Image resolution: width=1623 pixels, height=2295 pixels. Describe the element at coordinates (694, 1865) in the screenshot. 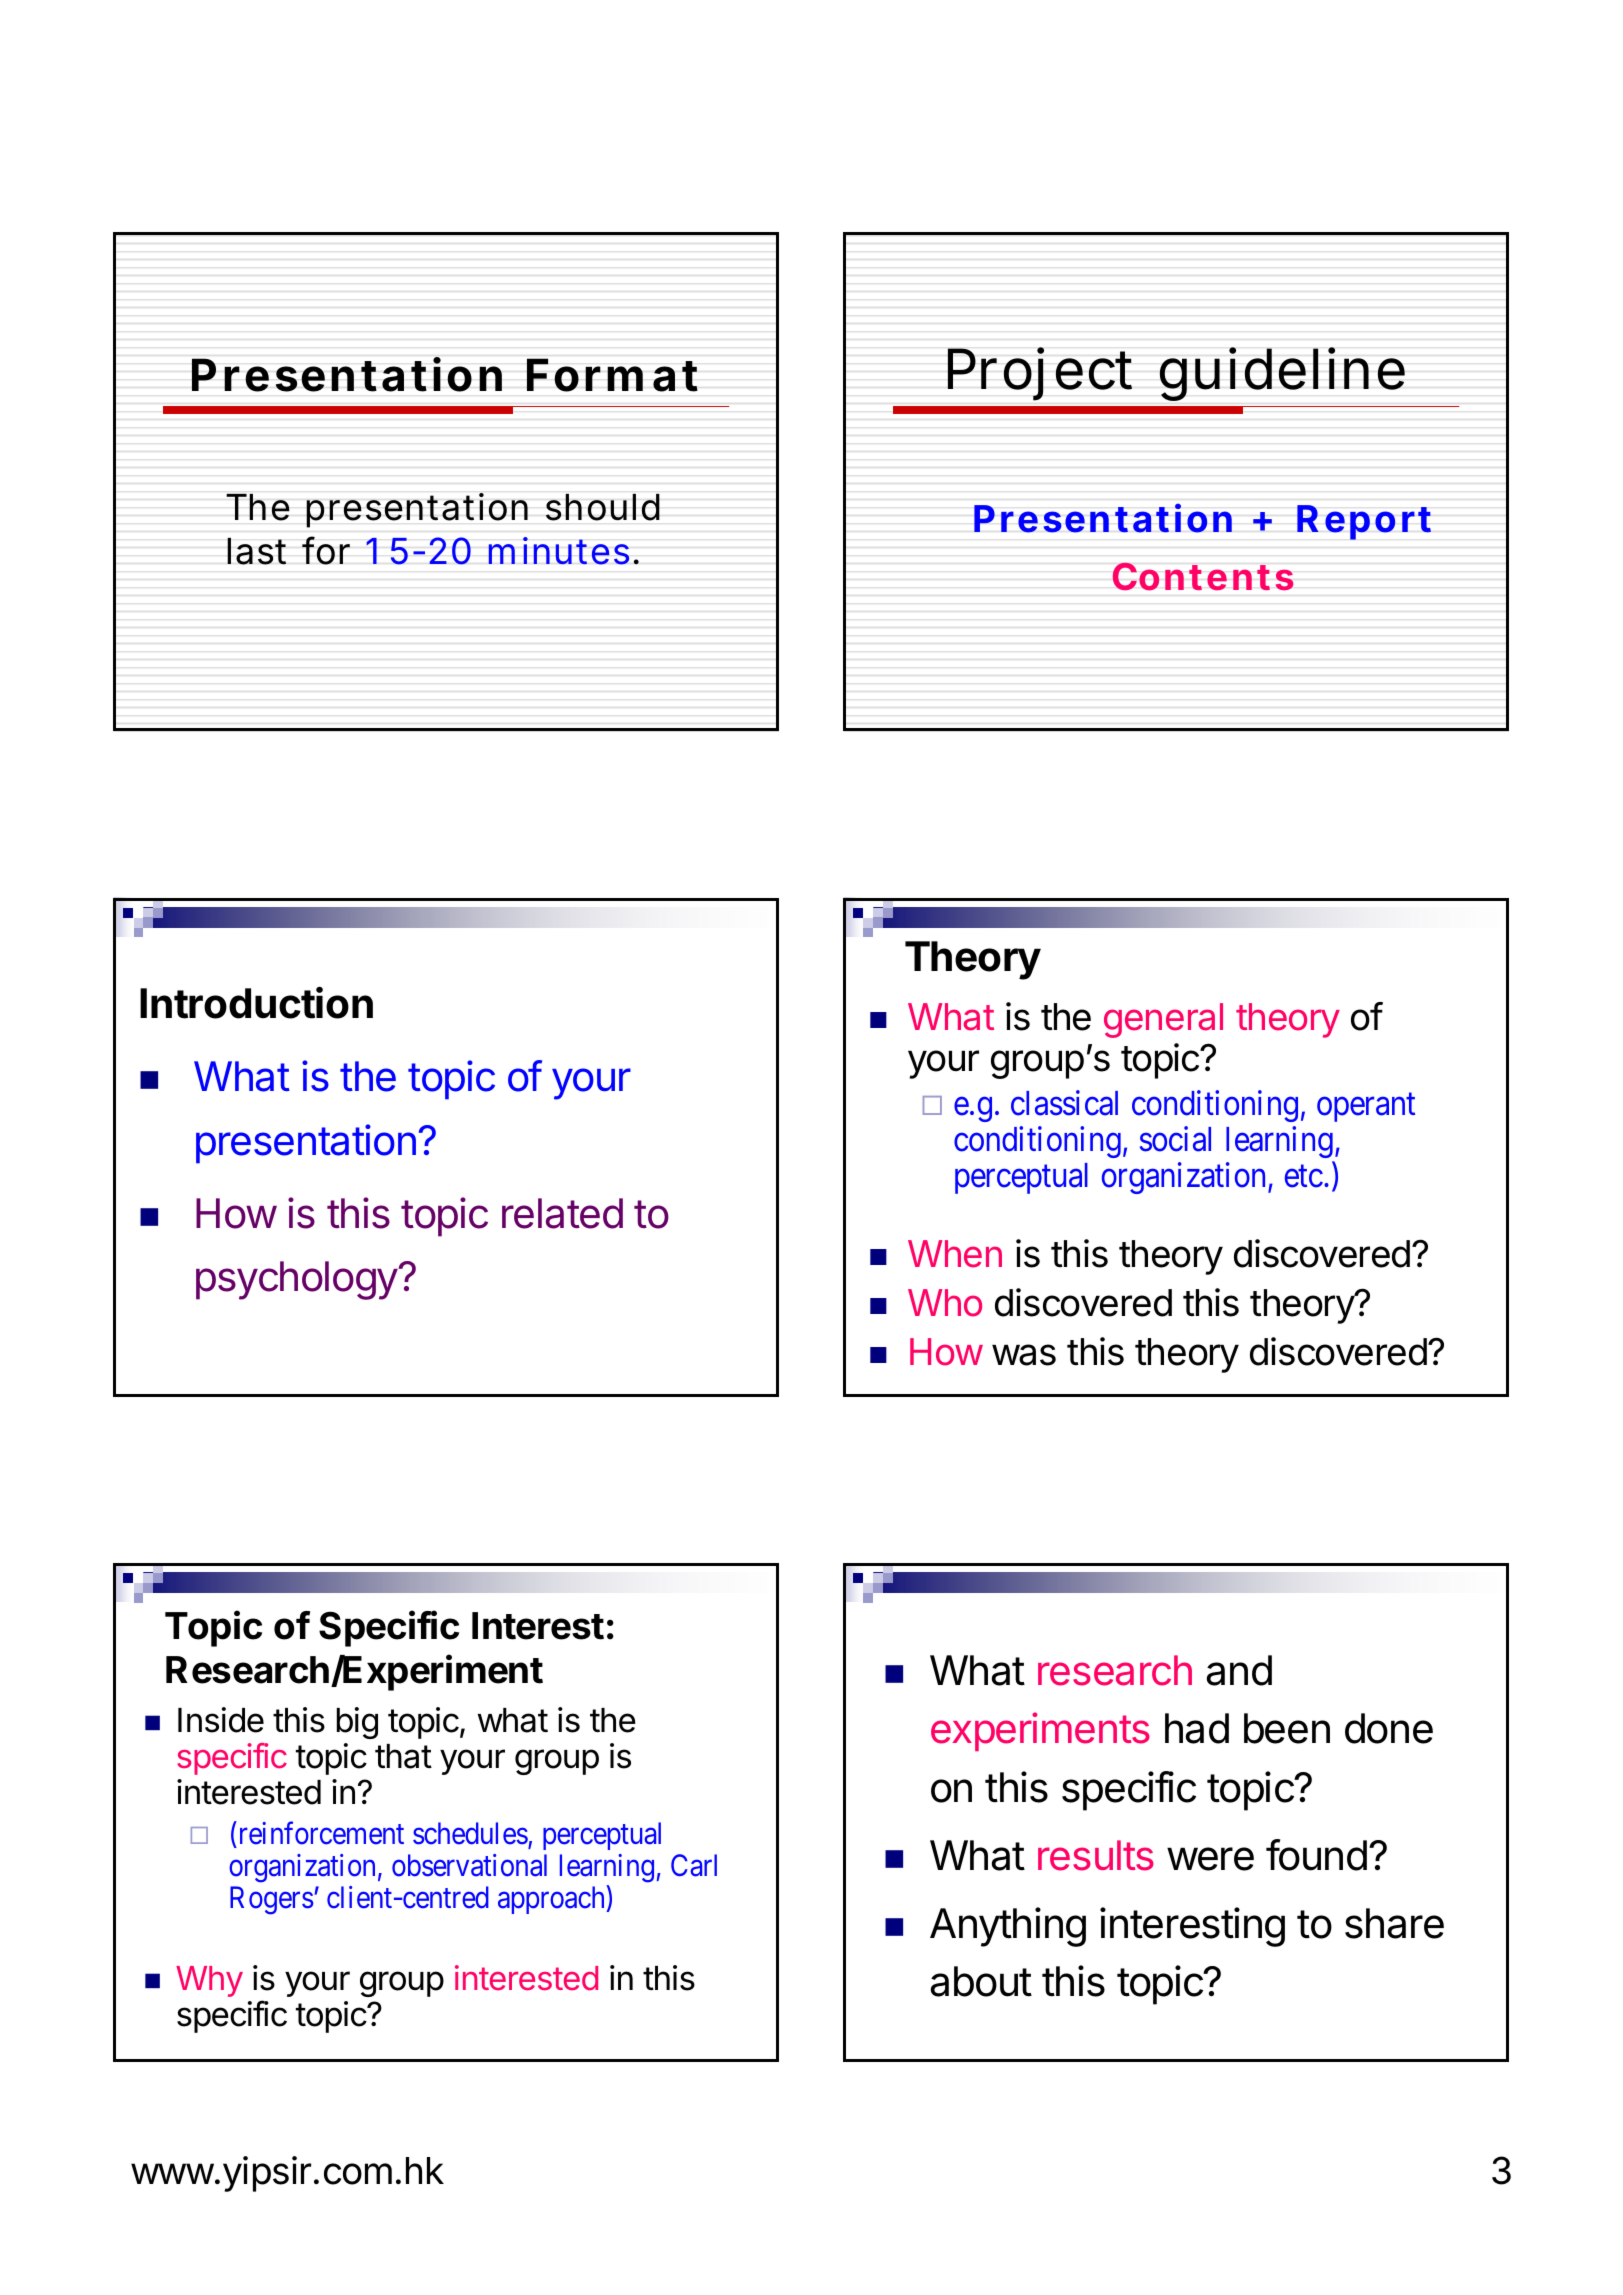

I see `Carl` at that location.
